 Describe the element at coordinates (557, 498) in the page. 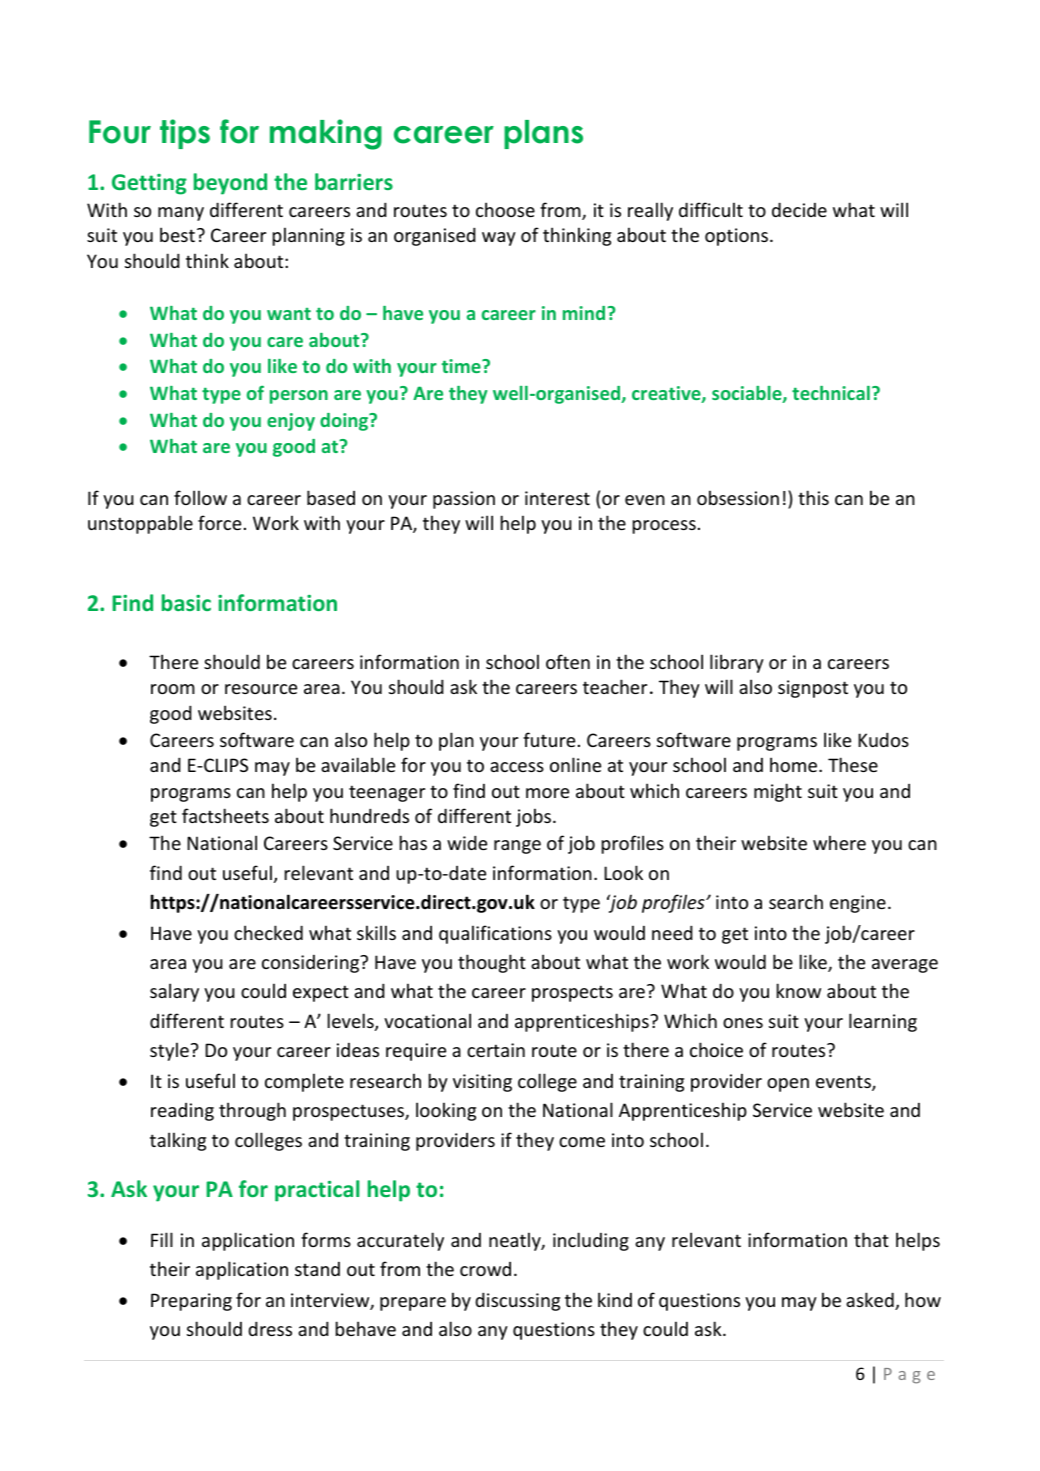

I see `interest` at that location.
